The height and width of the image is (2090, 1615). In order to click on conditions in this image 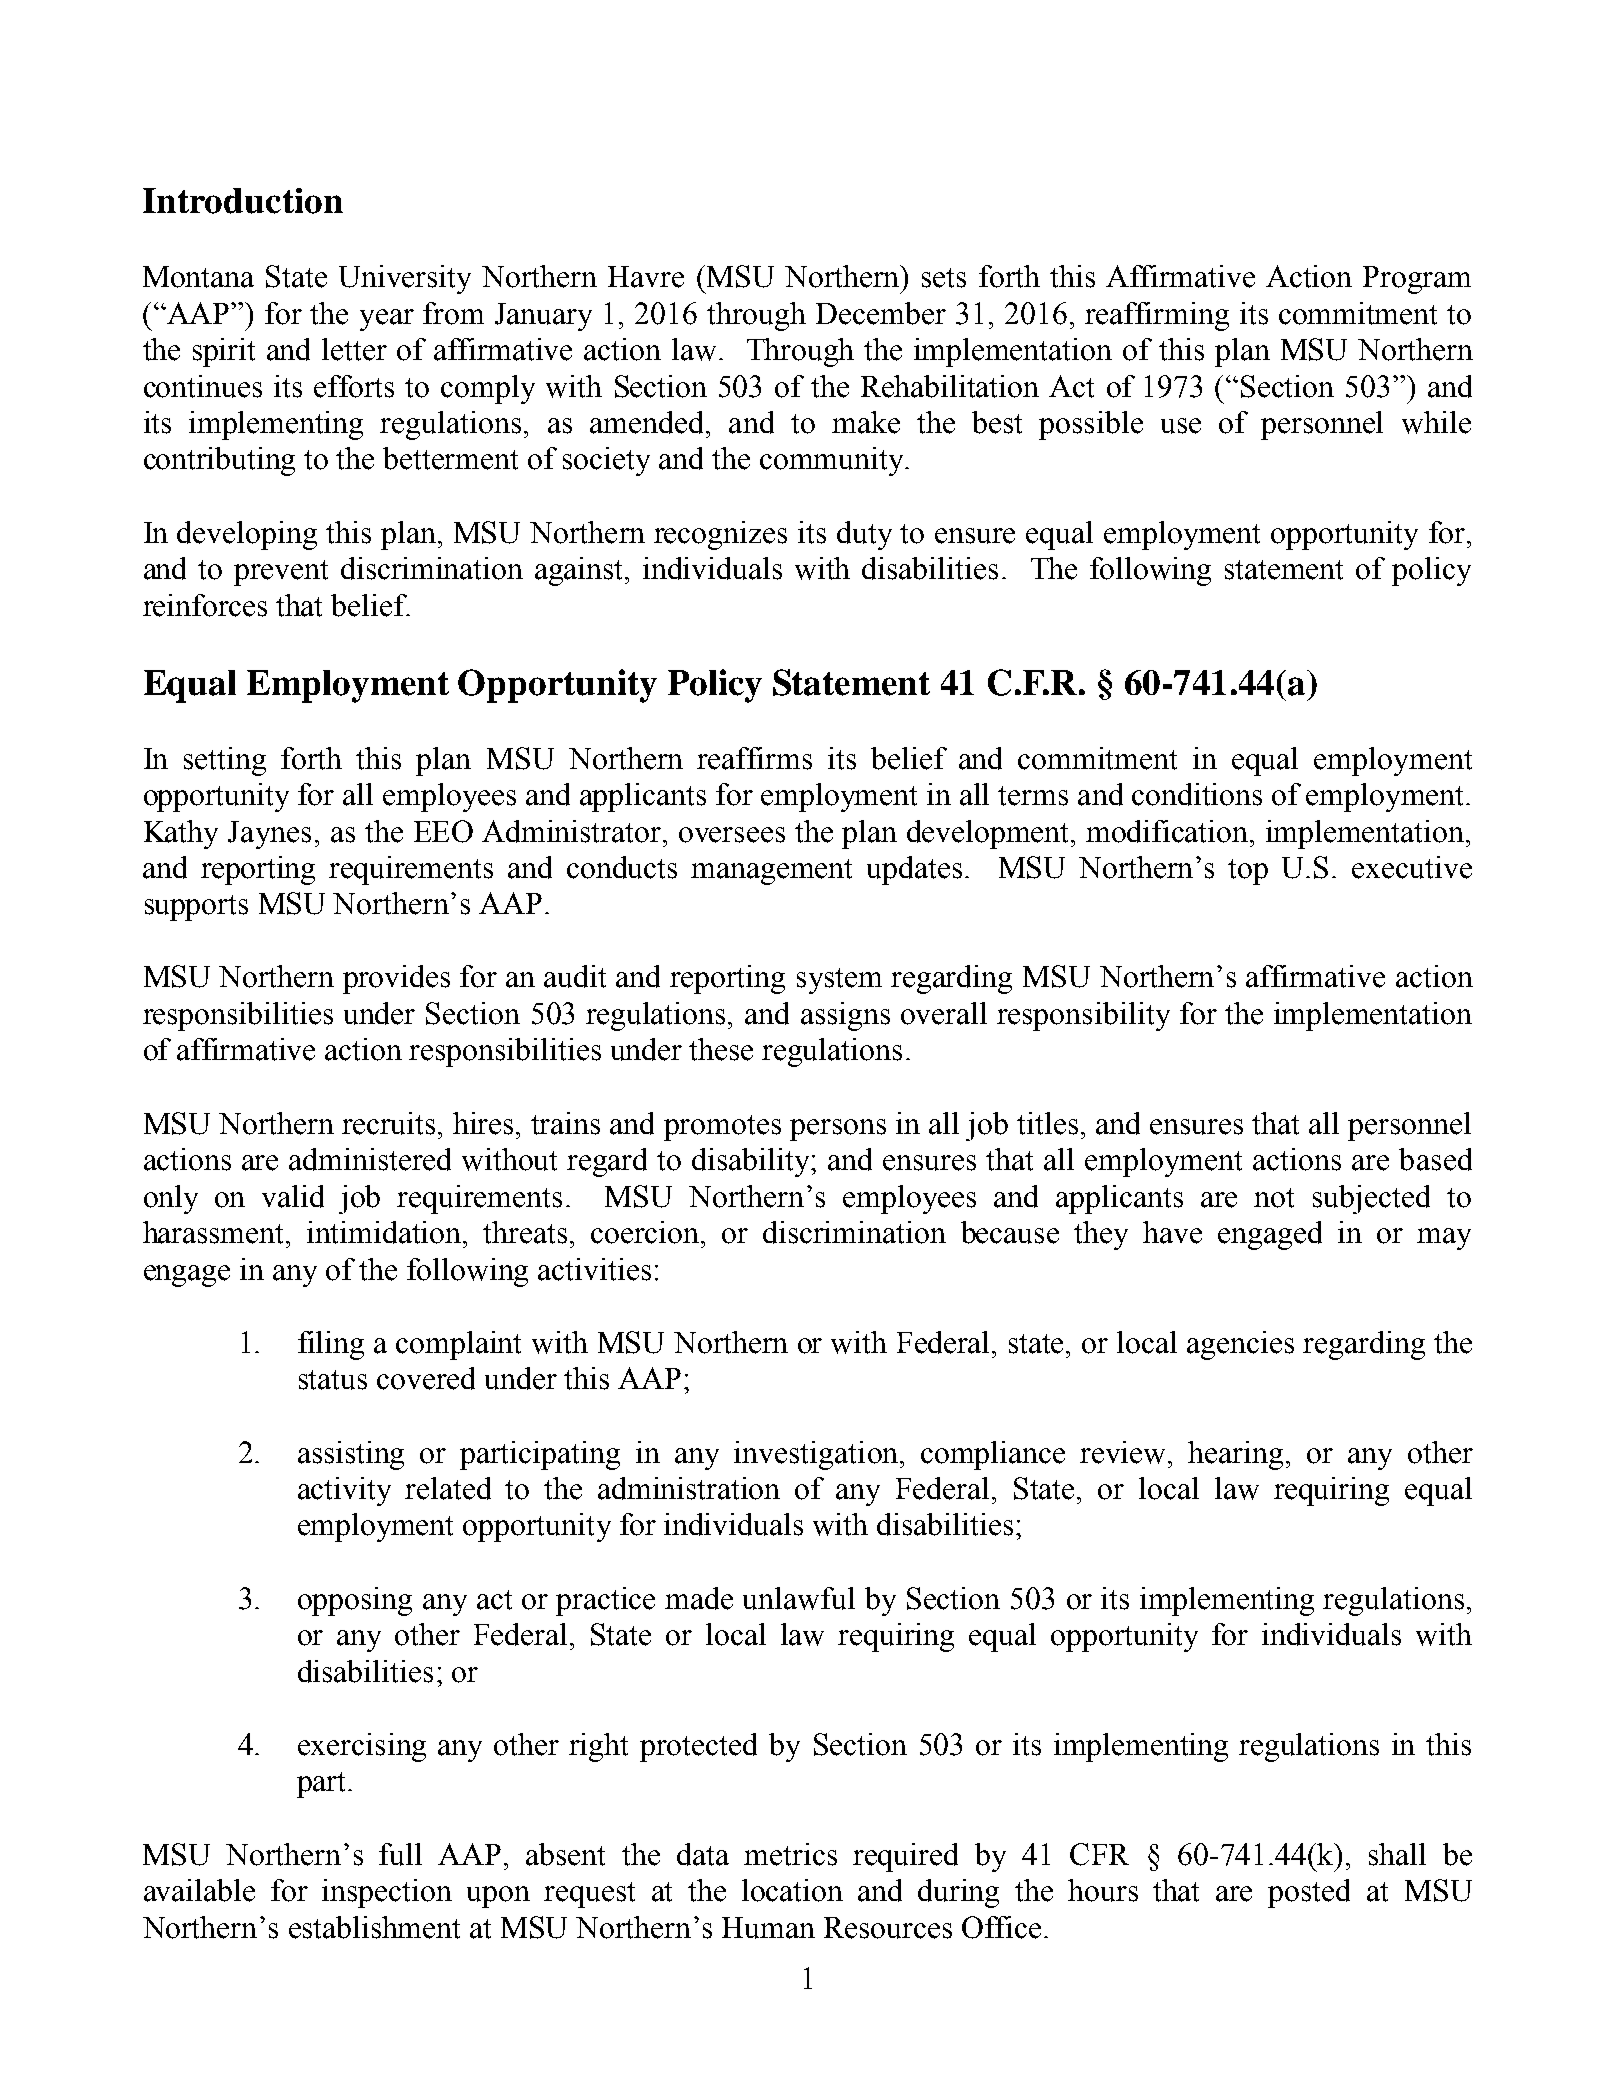, I will do `click(1197, 794)`.
